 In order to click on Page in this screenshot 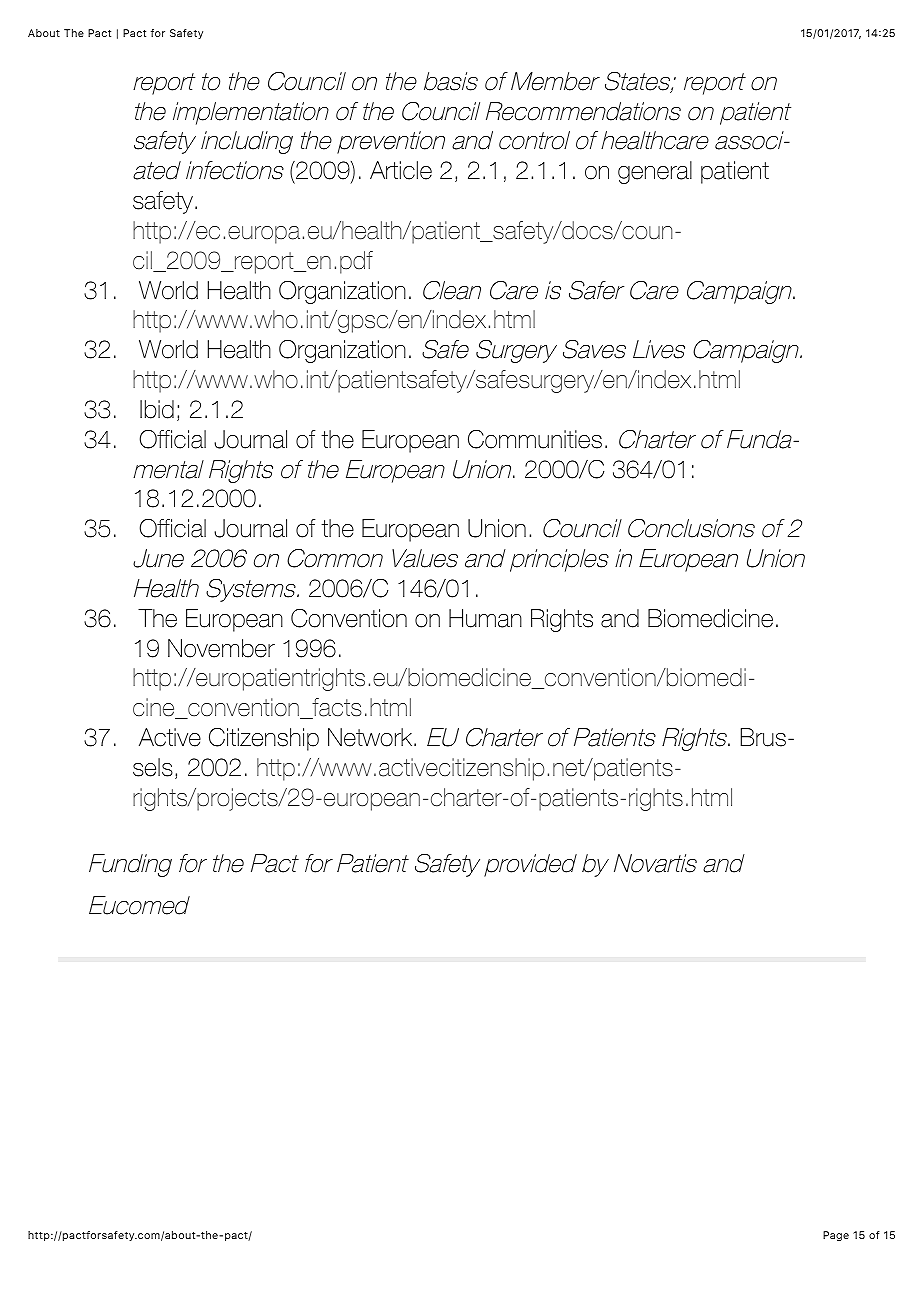, I will do `click(836, 1236)`.
